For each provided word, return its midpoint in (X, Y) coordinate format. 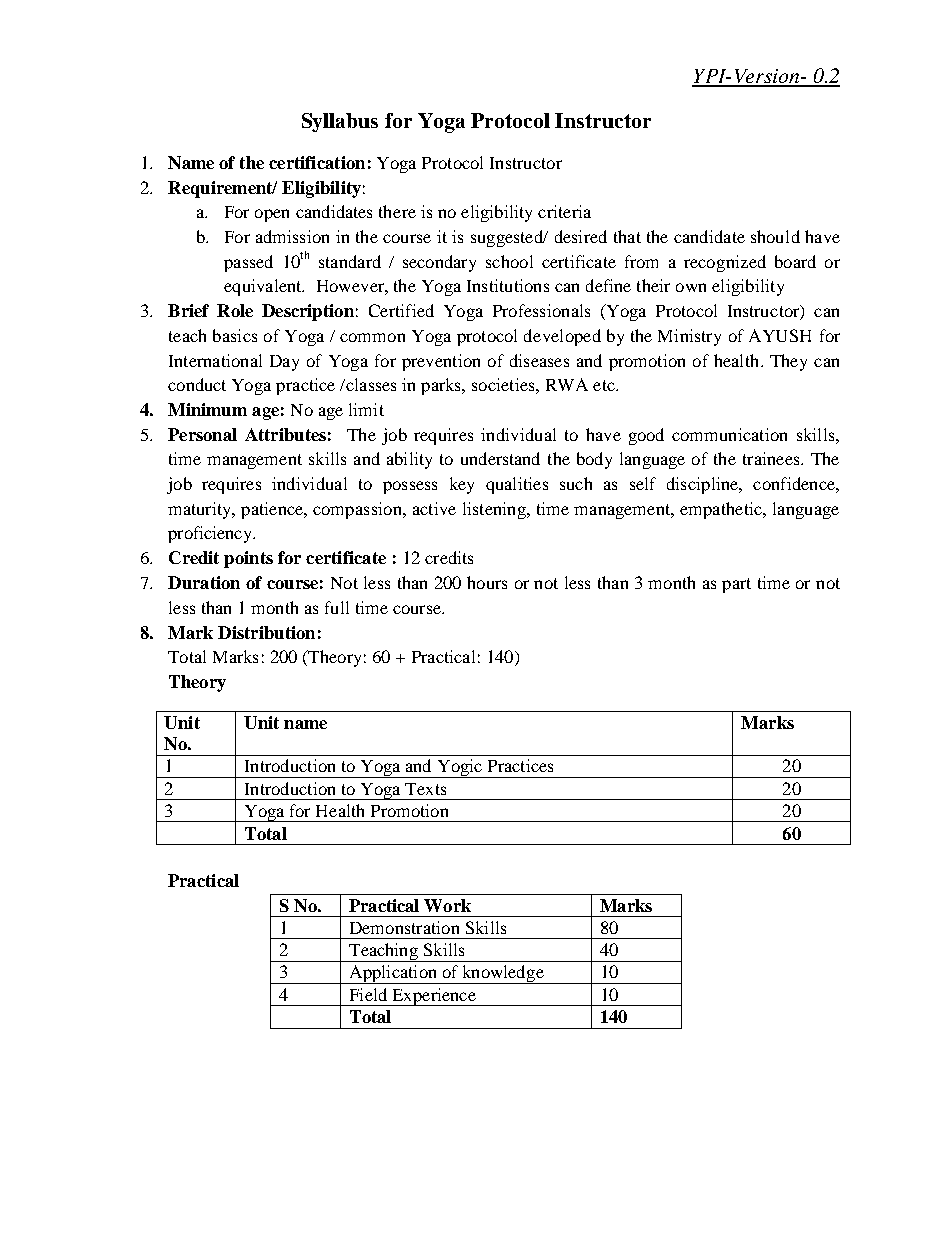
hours (487, 582)
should (775, 236)
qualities (517, 485)
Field (368, 994)
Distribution (266, 632)
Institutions (508, 285)
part (736, 585)
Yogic (459, 768)
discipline (704, 485)
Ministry (689, 337)
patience (273, 510)
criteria (564, 211)
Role (235, 310)
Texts (425, 789)
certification (317, 162)
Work (447, 905)
